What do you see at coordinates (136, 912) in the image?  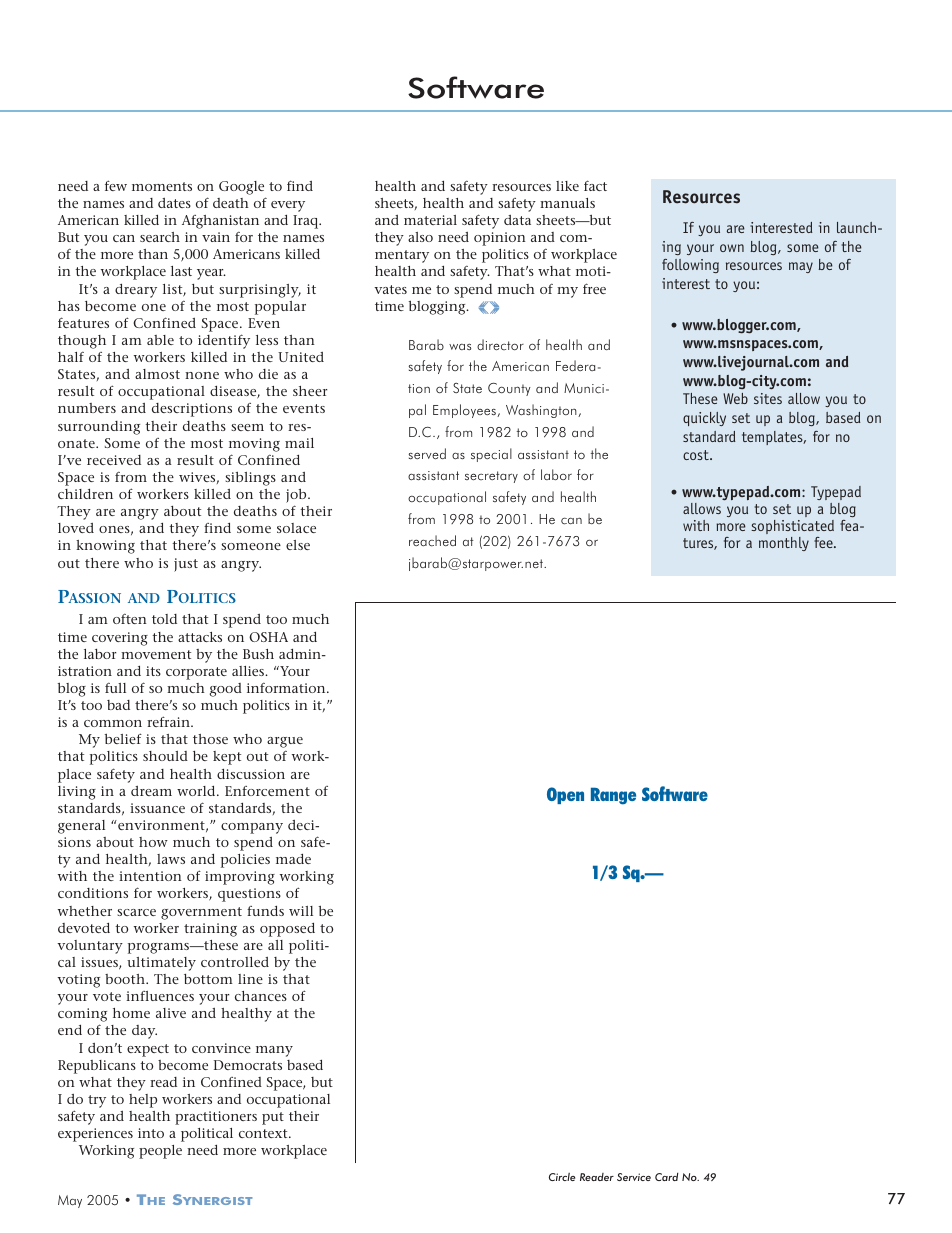 I see `scarce` at bounding box center [136, 912].
